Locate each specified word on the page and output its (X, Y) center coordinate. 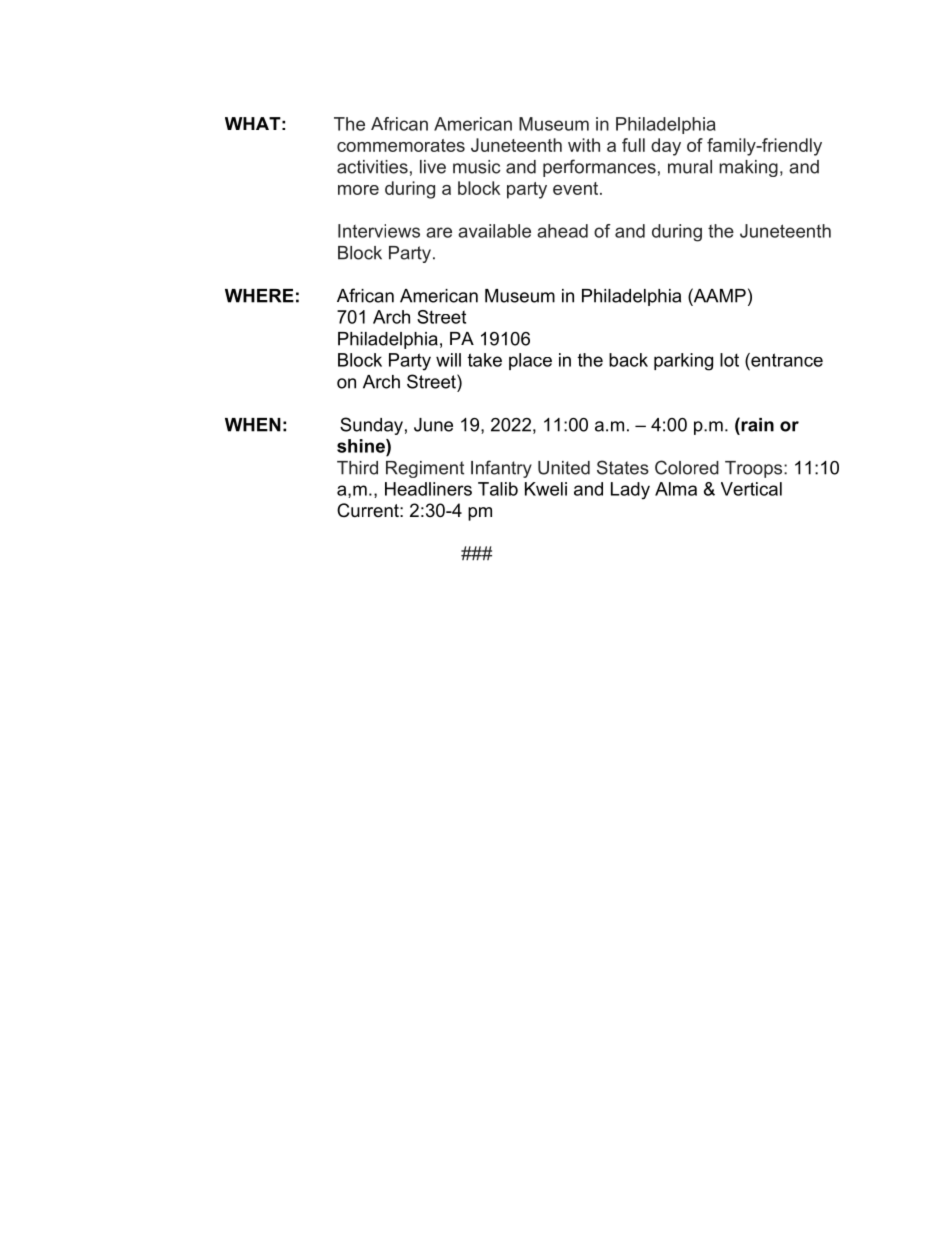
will (448, 360)
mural (690, 167)
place (530, 361)
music (476, 167)
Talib (498, 489)
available (494, 231)
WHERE (259, 296)
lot (729, 360)
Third (357, 468)
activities (372, 167)
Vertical (751, 489)
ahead (562, 231)
